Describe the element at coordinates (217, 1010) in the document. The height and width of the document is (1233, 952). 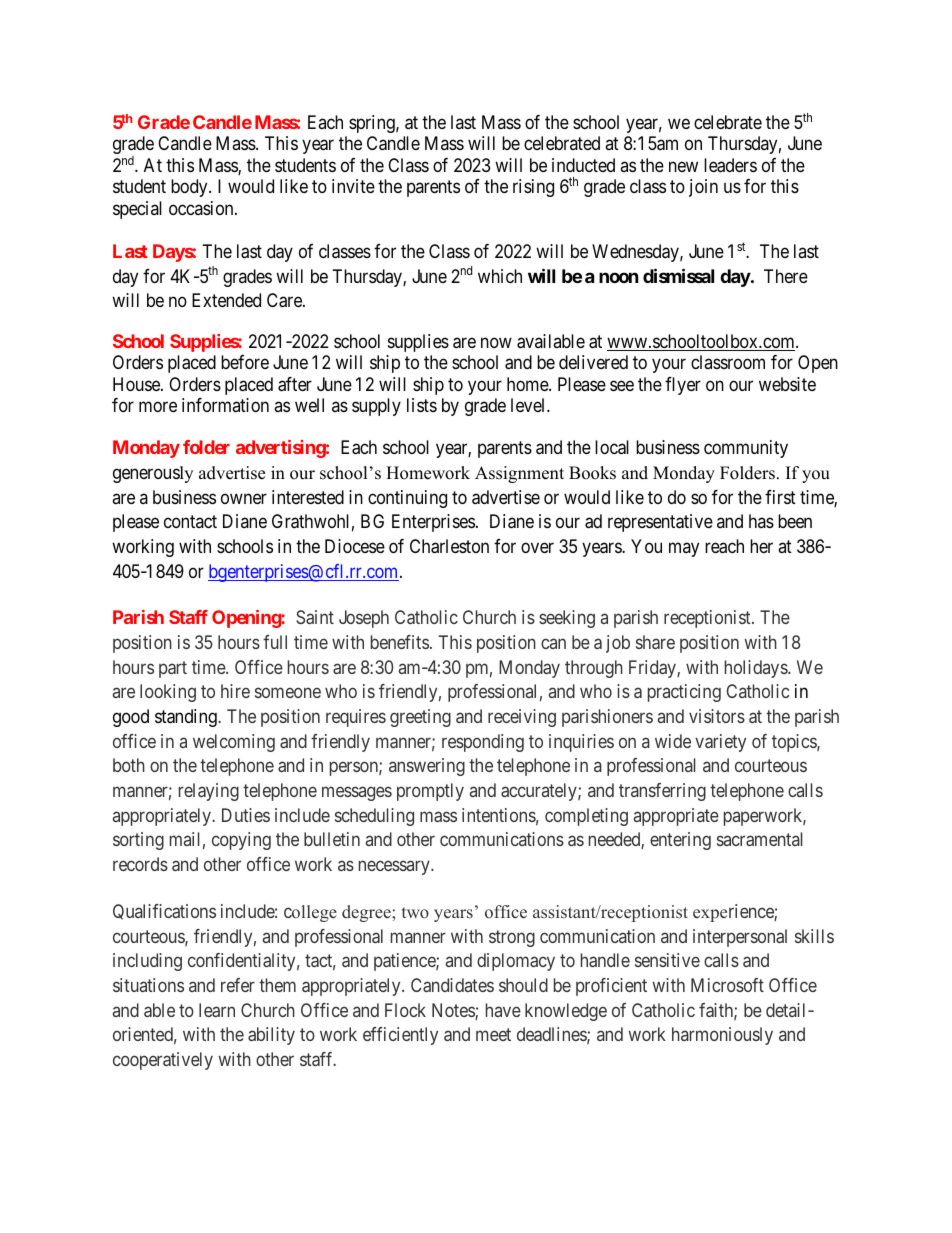
I see `learn` at that location.
